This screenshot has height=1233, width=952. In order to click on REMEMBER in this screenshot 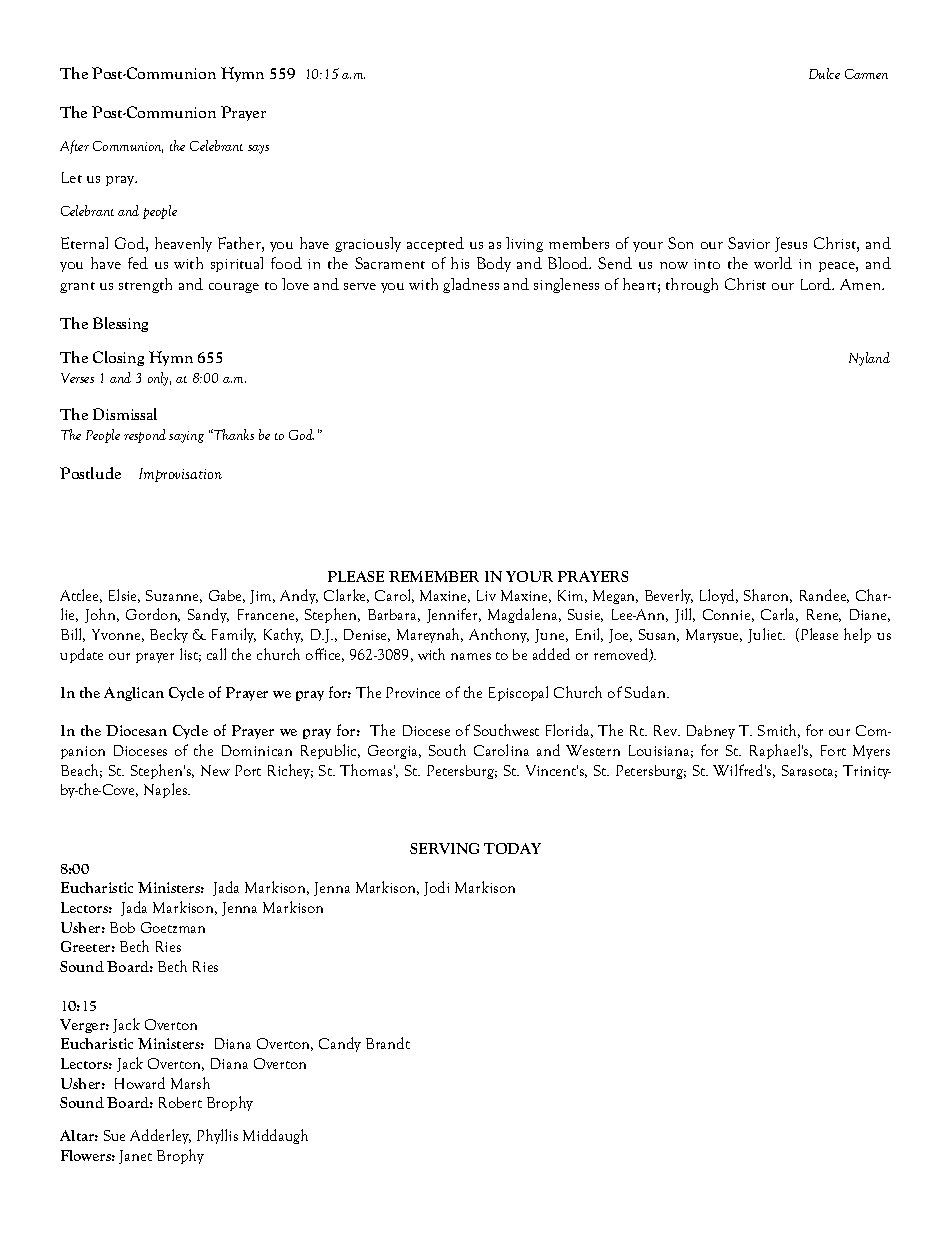, I will do `click(434, 576)`.
